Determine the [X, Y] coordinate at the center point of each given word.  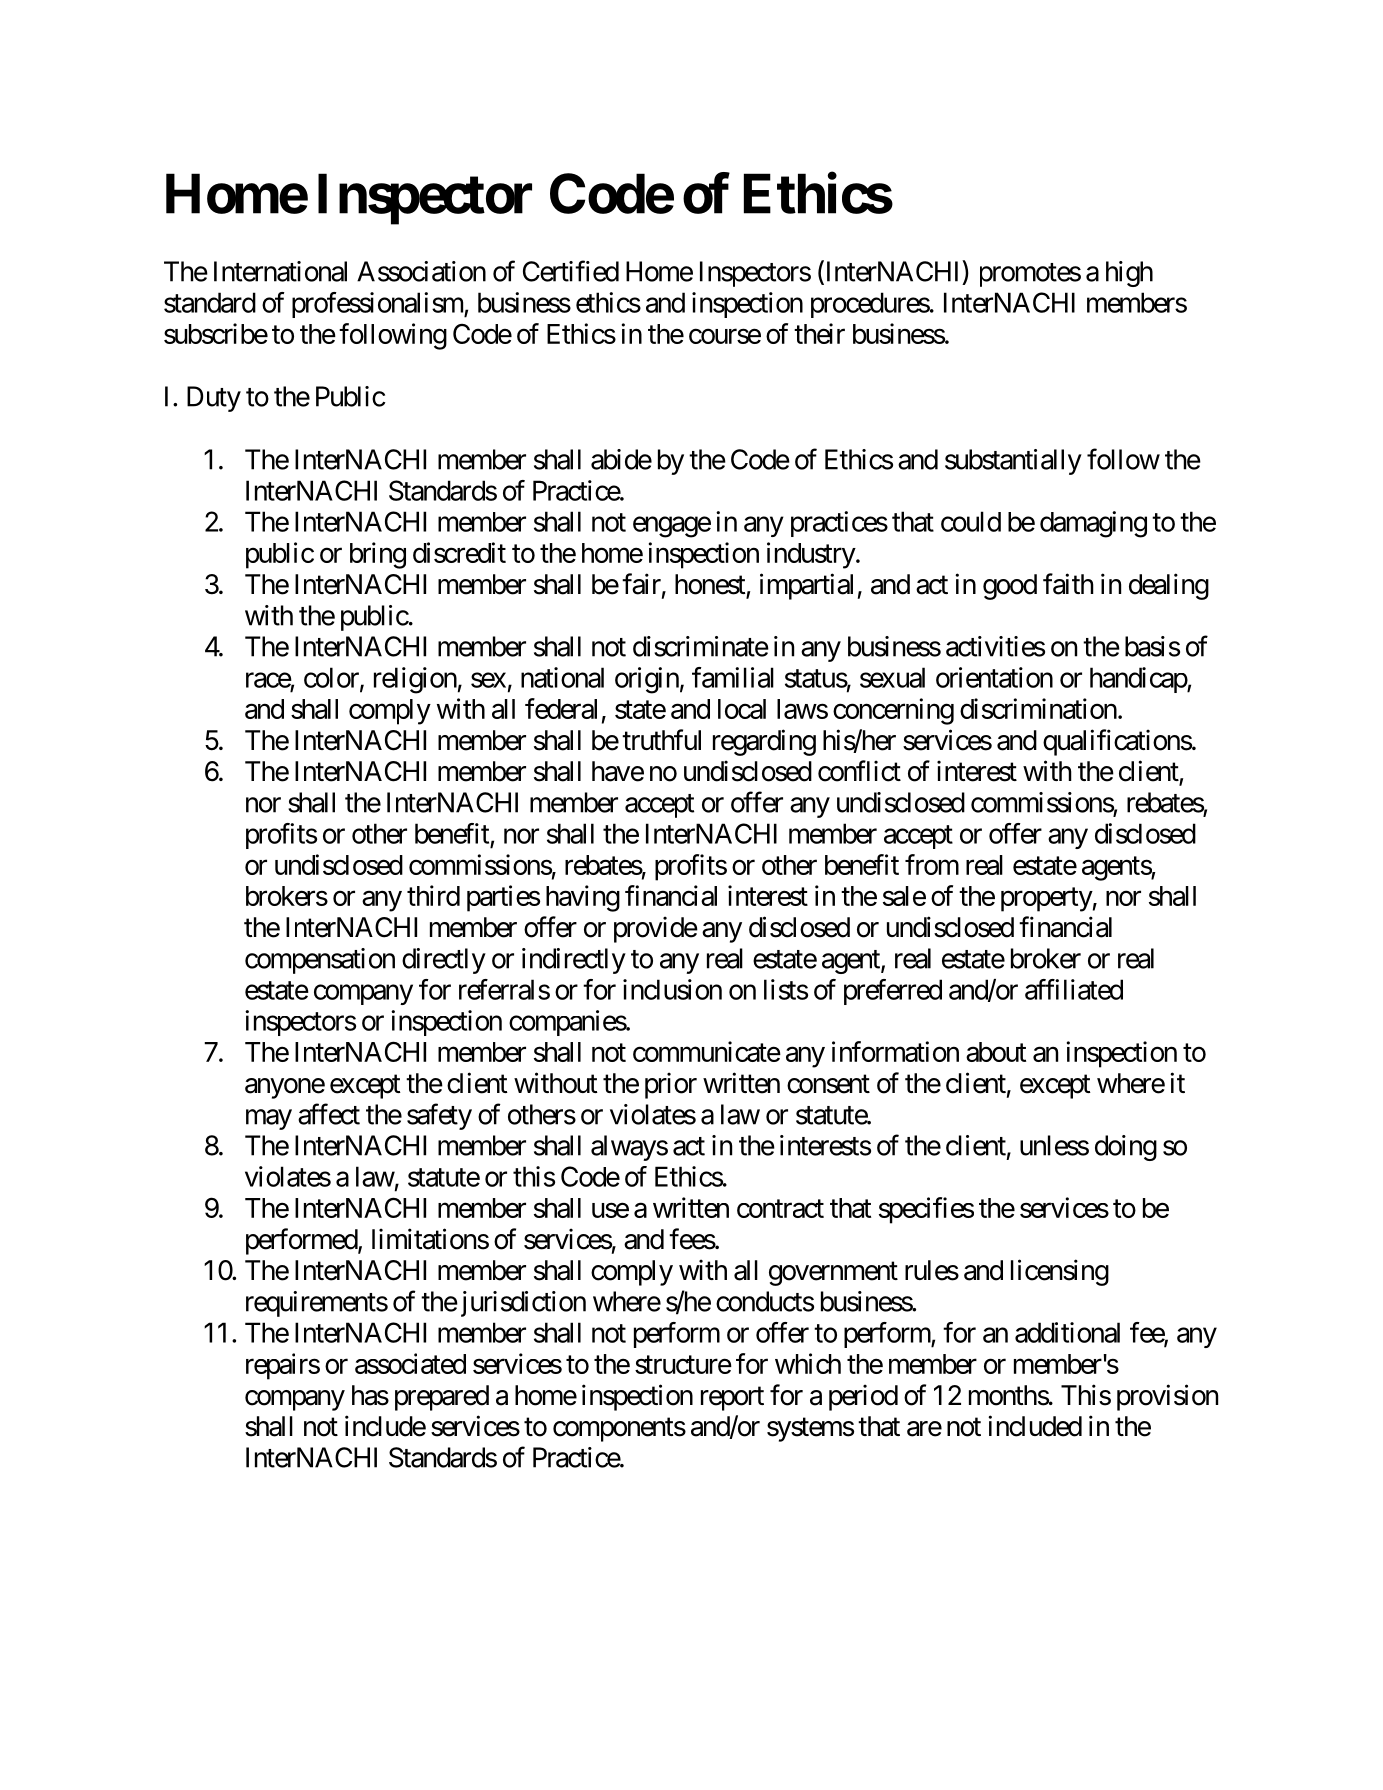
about [996, 1052]
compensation [320, 961]
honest [711, 585]
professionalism [378, 305]
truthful [661, 739]
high [1129, 274]
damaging [1093, 524]
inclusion [672, 989]
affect [329, 1114]
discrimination [1038, 708]
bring [378, 555]
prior [671, 1085]
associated [410, 1363]
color [332, 678]
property [1047, 900]
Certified [571, 271]
